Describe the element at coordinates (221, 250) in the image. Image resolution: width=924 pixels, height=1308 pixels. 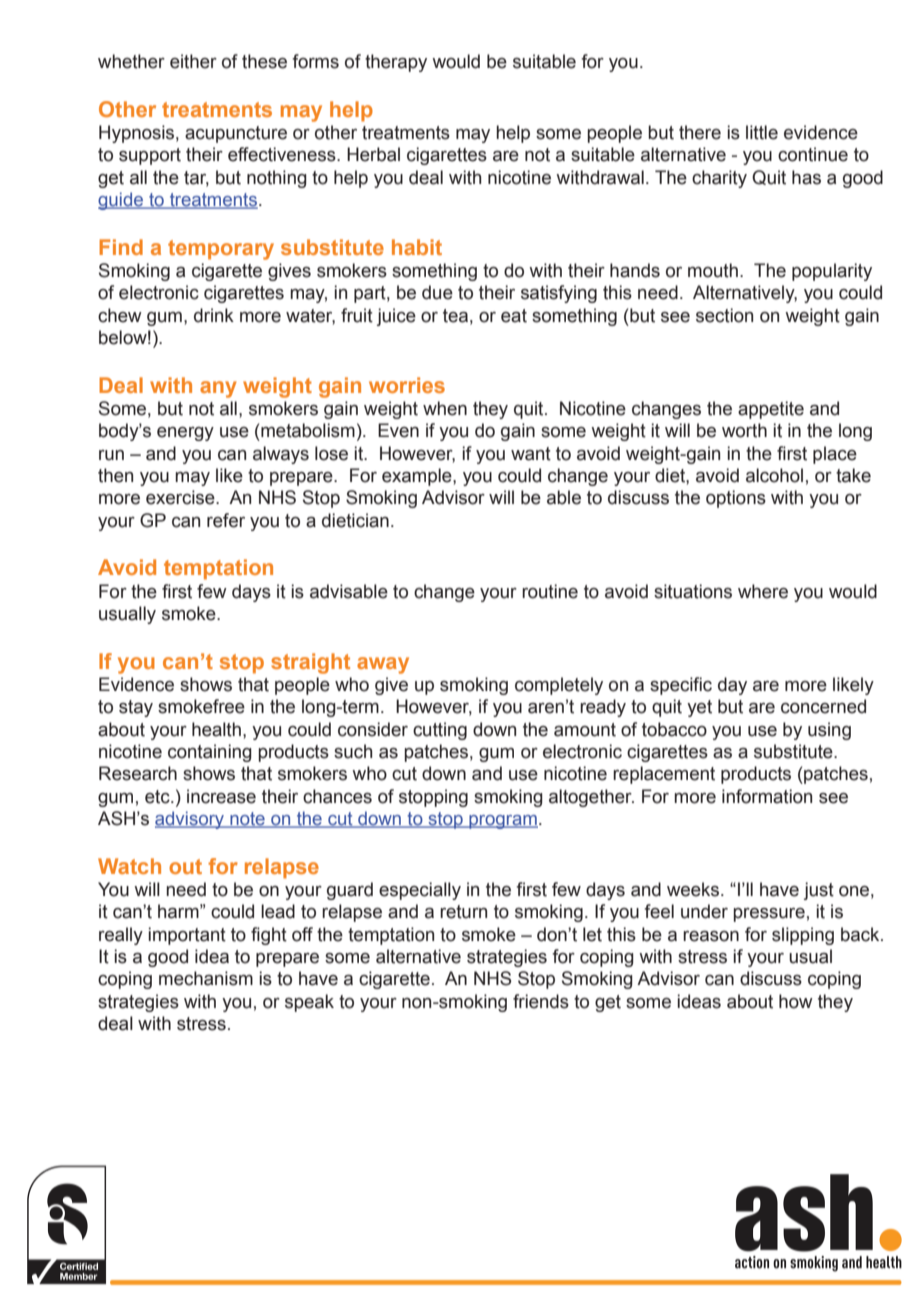
I see `temporary` at that location.
